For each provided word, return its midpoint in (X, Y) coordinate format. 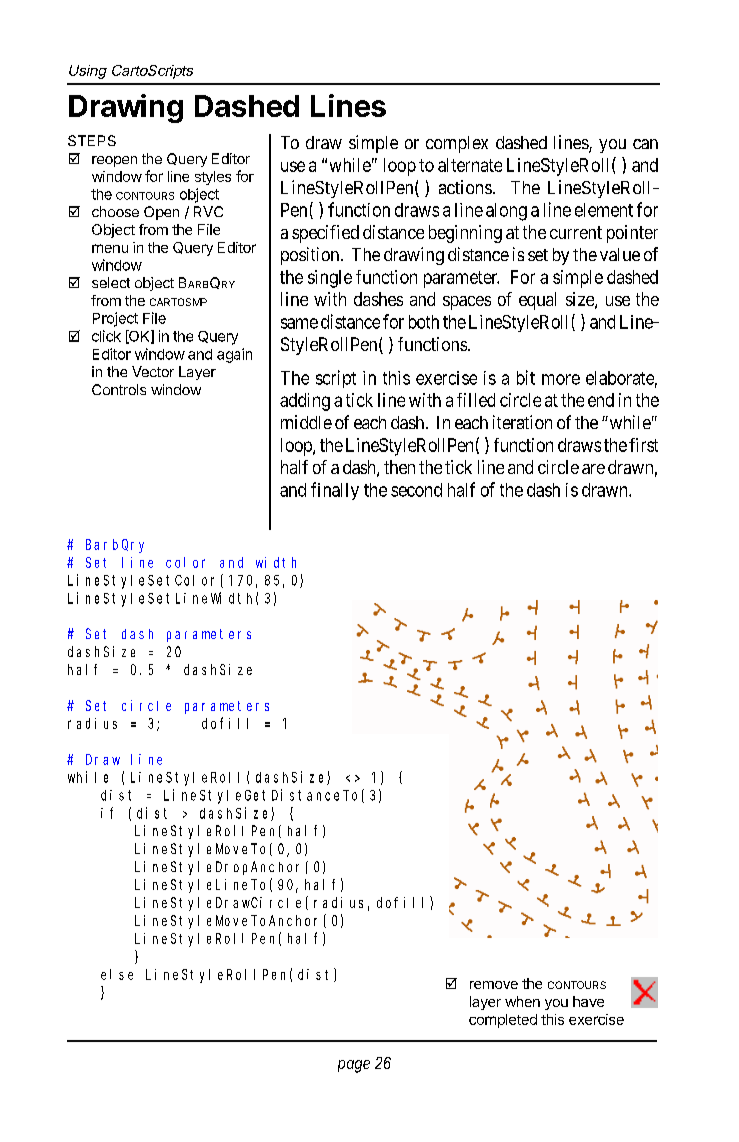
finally (335, 491)
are (593, 469)
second (416, 490)
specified (325, 234)
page (354, 1066)
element (604, 210)
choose (115, 211)
